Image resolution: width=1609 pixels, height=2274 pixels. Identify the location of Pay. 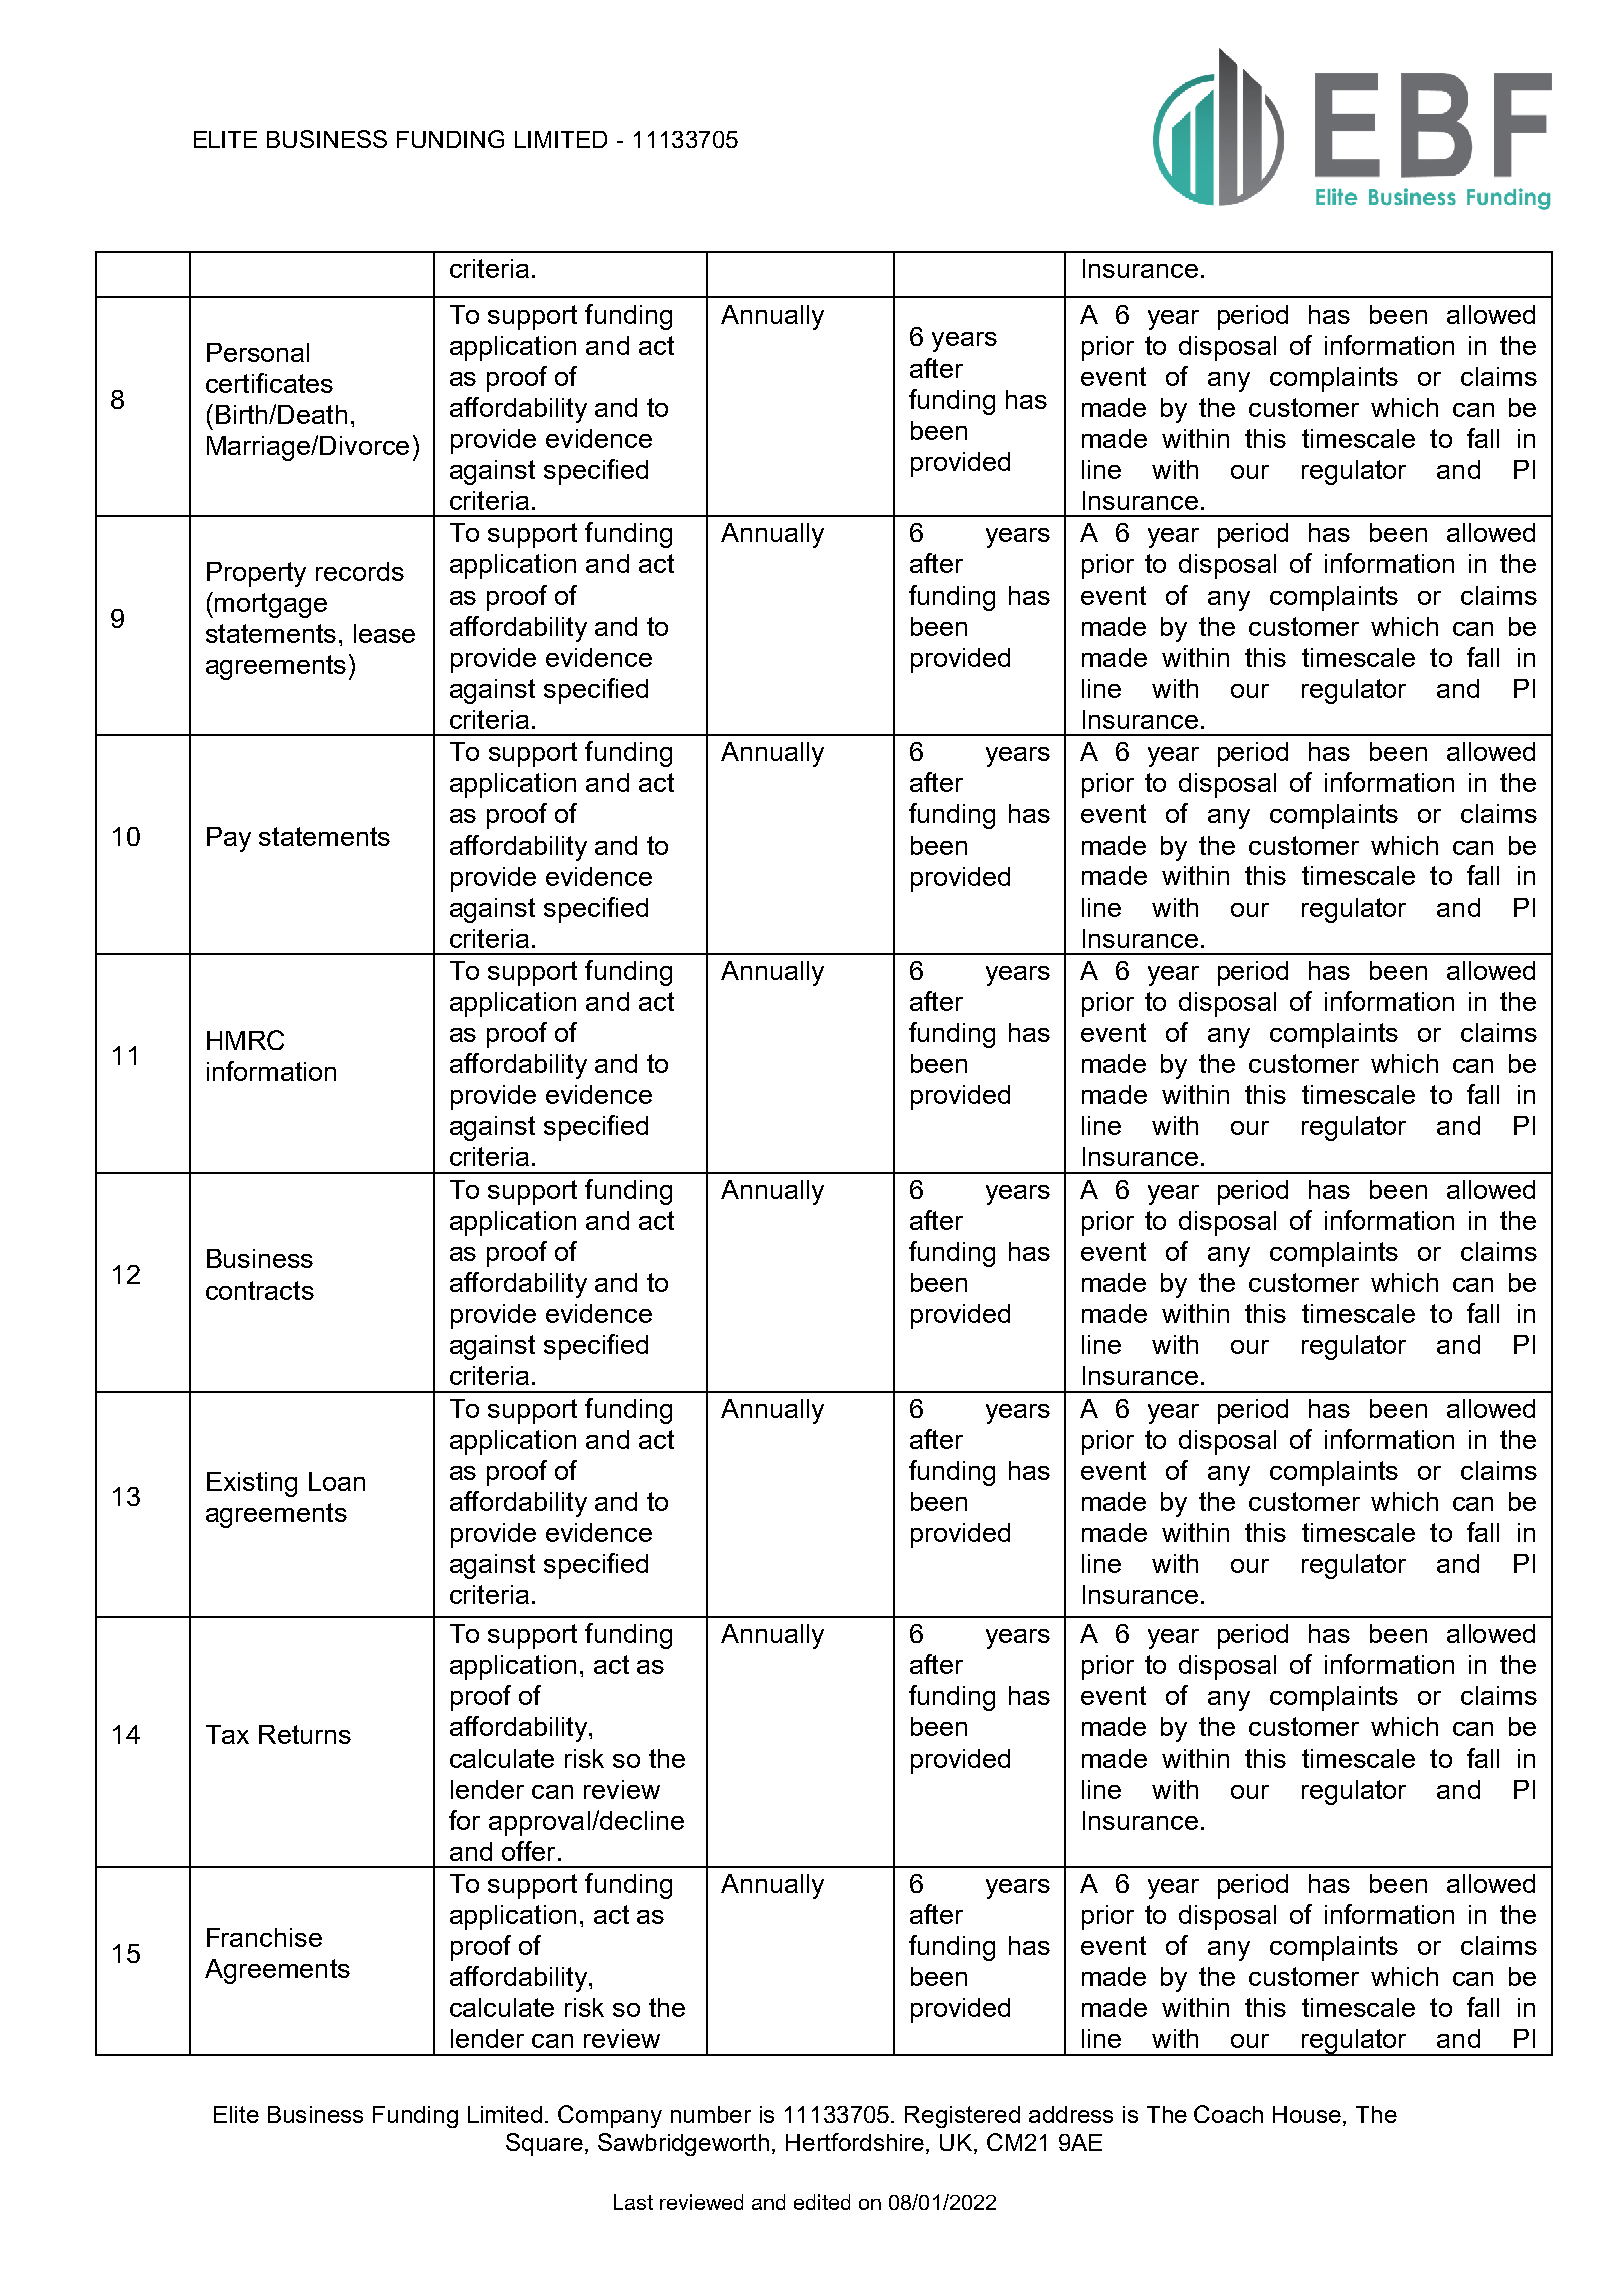
(229, 839).
